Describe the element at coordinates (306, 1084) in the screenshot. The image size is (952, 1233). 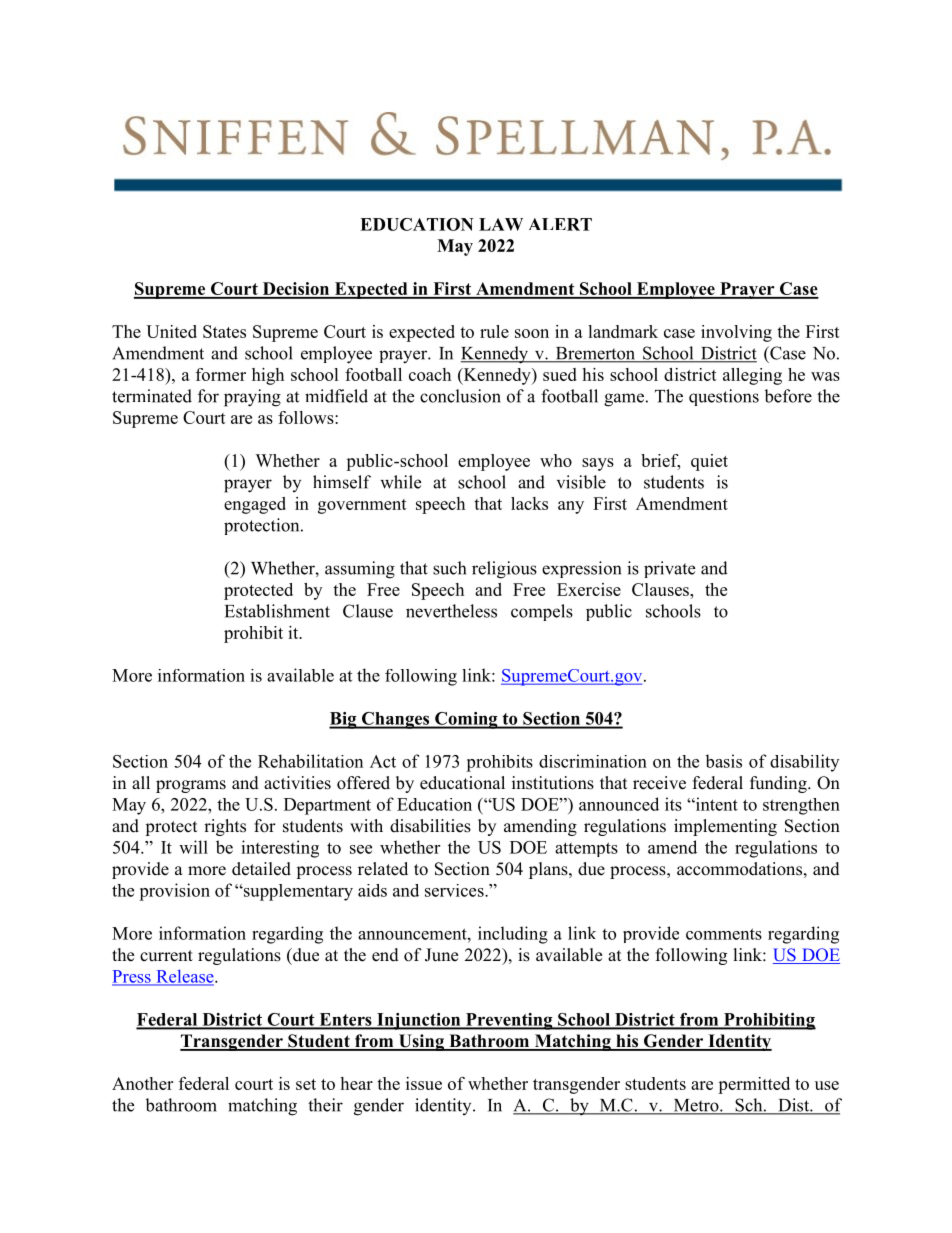
I see `set` at that location.
